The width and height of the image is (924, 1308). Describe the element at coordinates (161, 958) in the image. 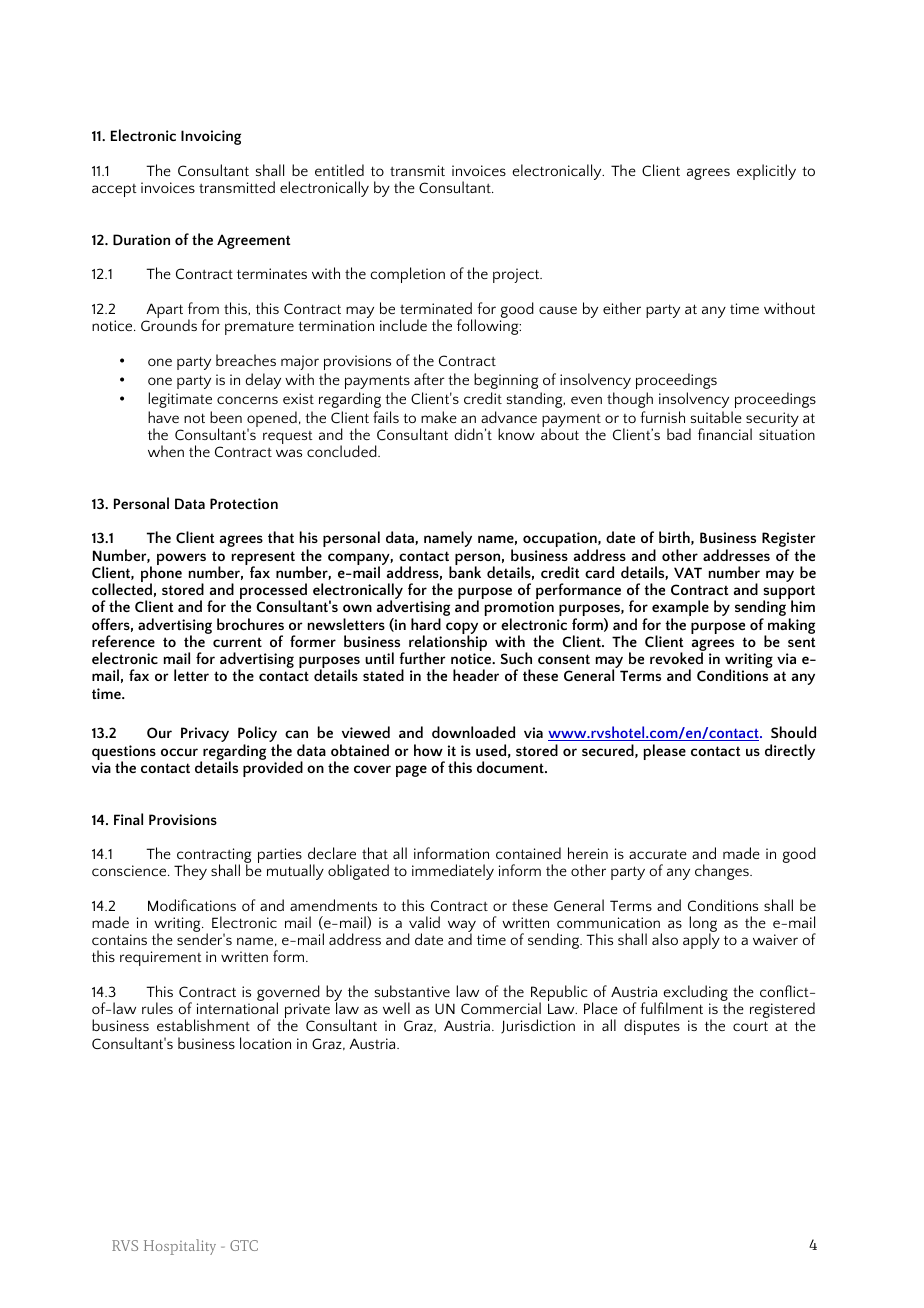

I see `requirement` at that location.
